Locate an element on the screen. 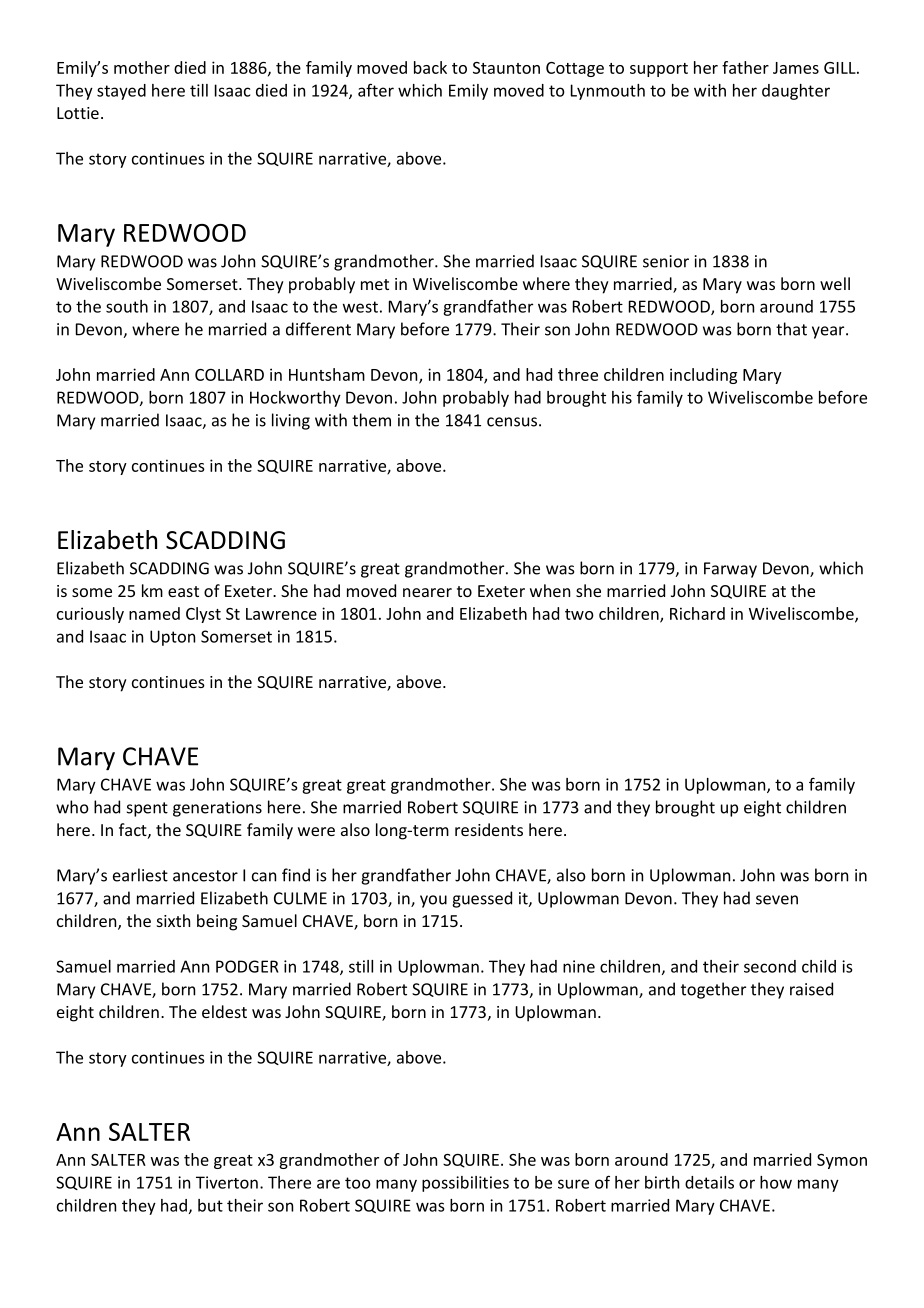 This screenshot has width=924, height=1308. Richard is located at coordinates (697, 613).
